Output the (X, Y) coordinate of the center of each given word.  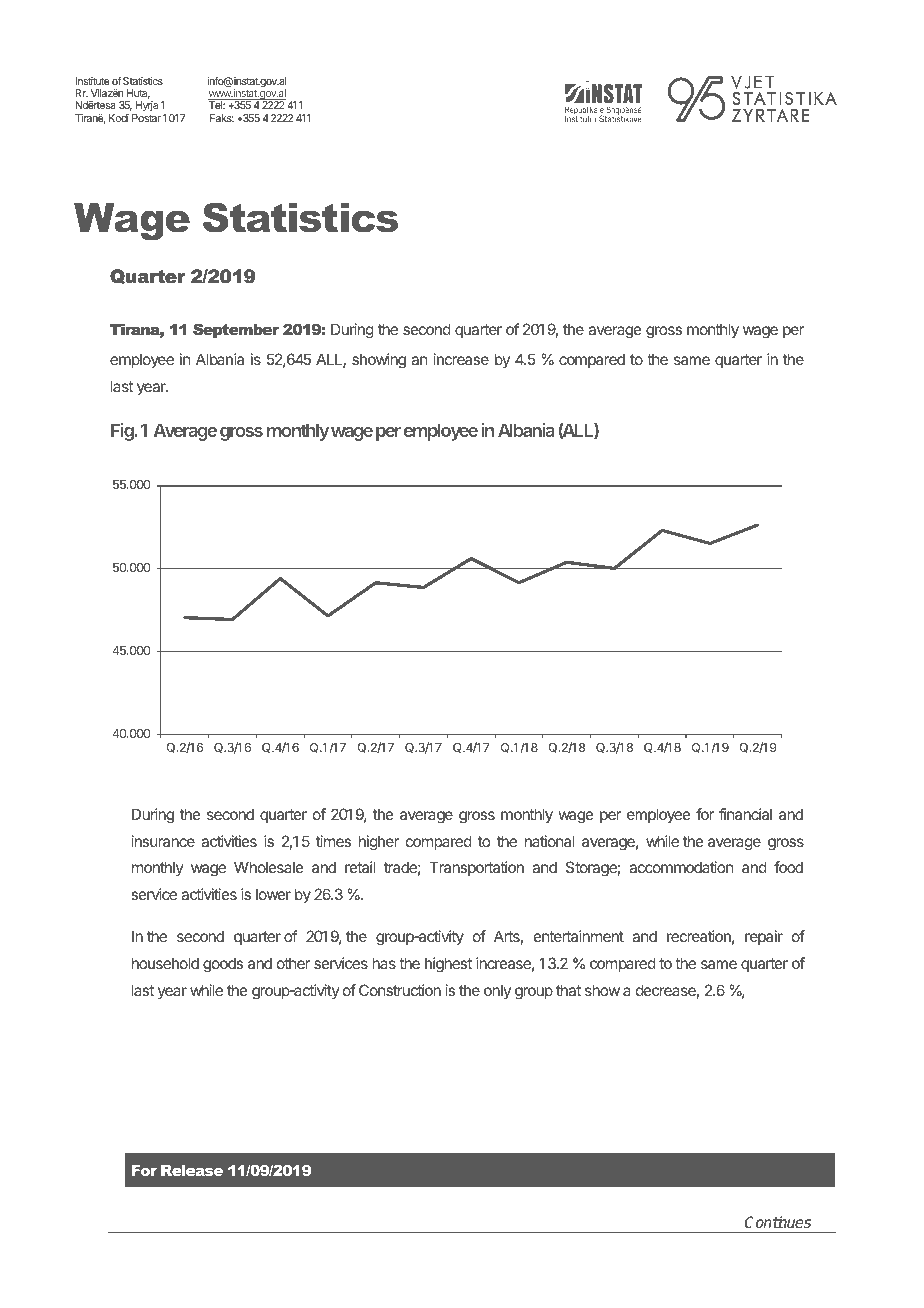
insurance (163, 841)
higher (379, 843)
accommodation (681, 867)
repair (764, 937)
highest (448, 965)
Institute (92, 81)
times (333, 841)
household (165, 963)
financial (745, 814)
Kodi (119, 118)
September (236, 330)
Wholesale (269, 867)
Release (192, 1170)
